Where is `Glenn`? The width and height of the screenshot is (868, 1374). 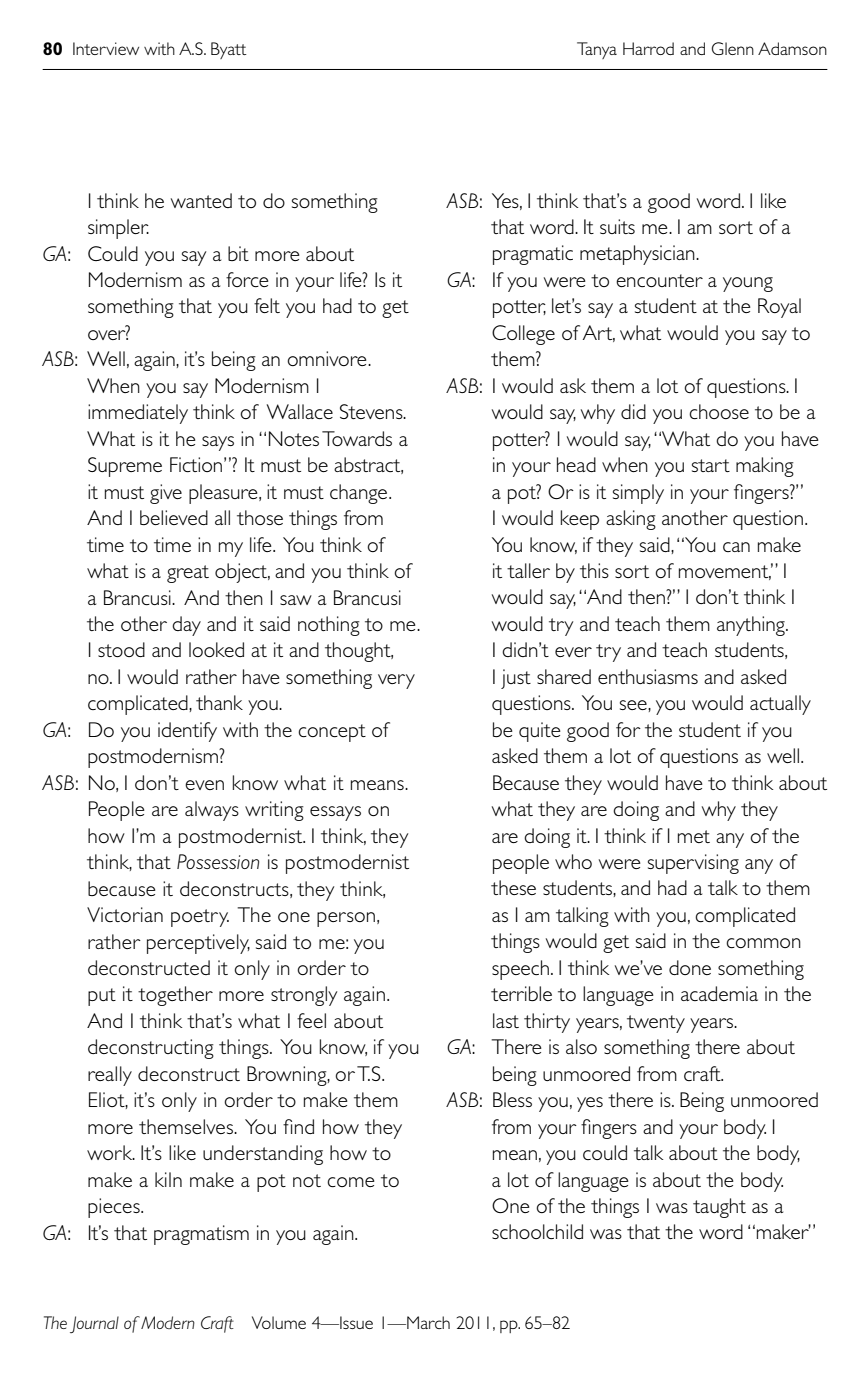
Glenn is located at coordinates (733, 48).
